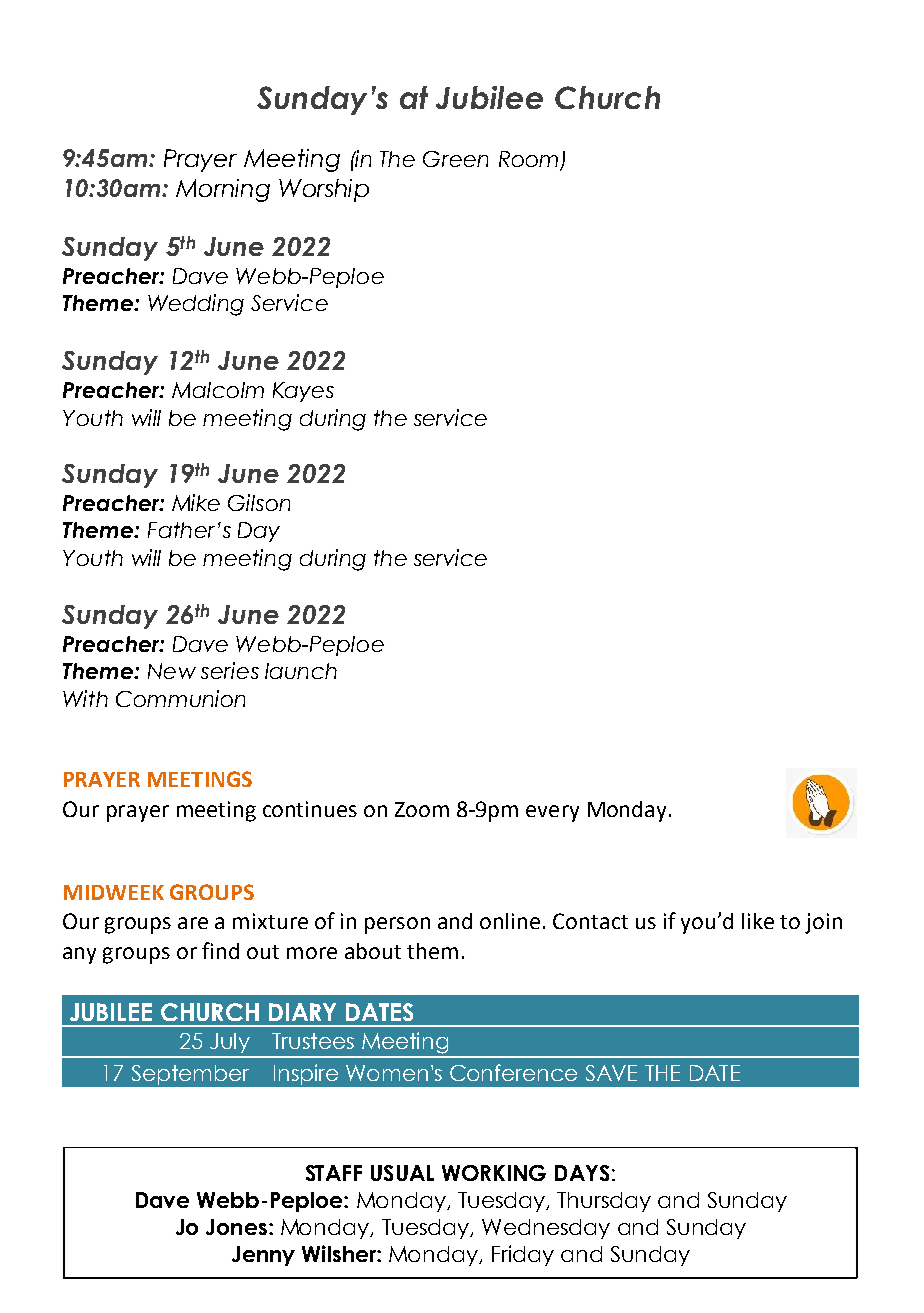 The image size is (924, 1313). I want to click on Room, so click(530, 160).
